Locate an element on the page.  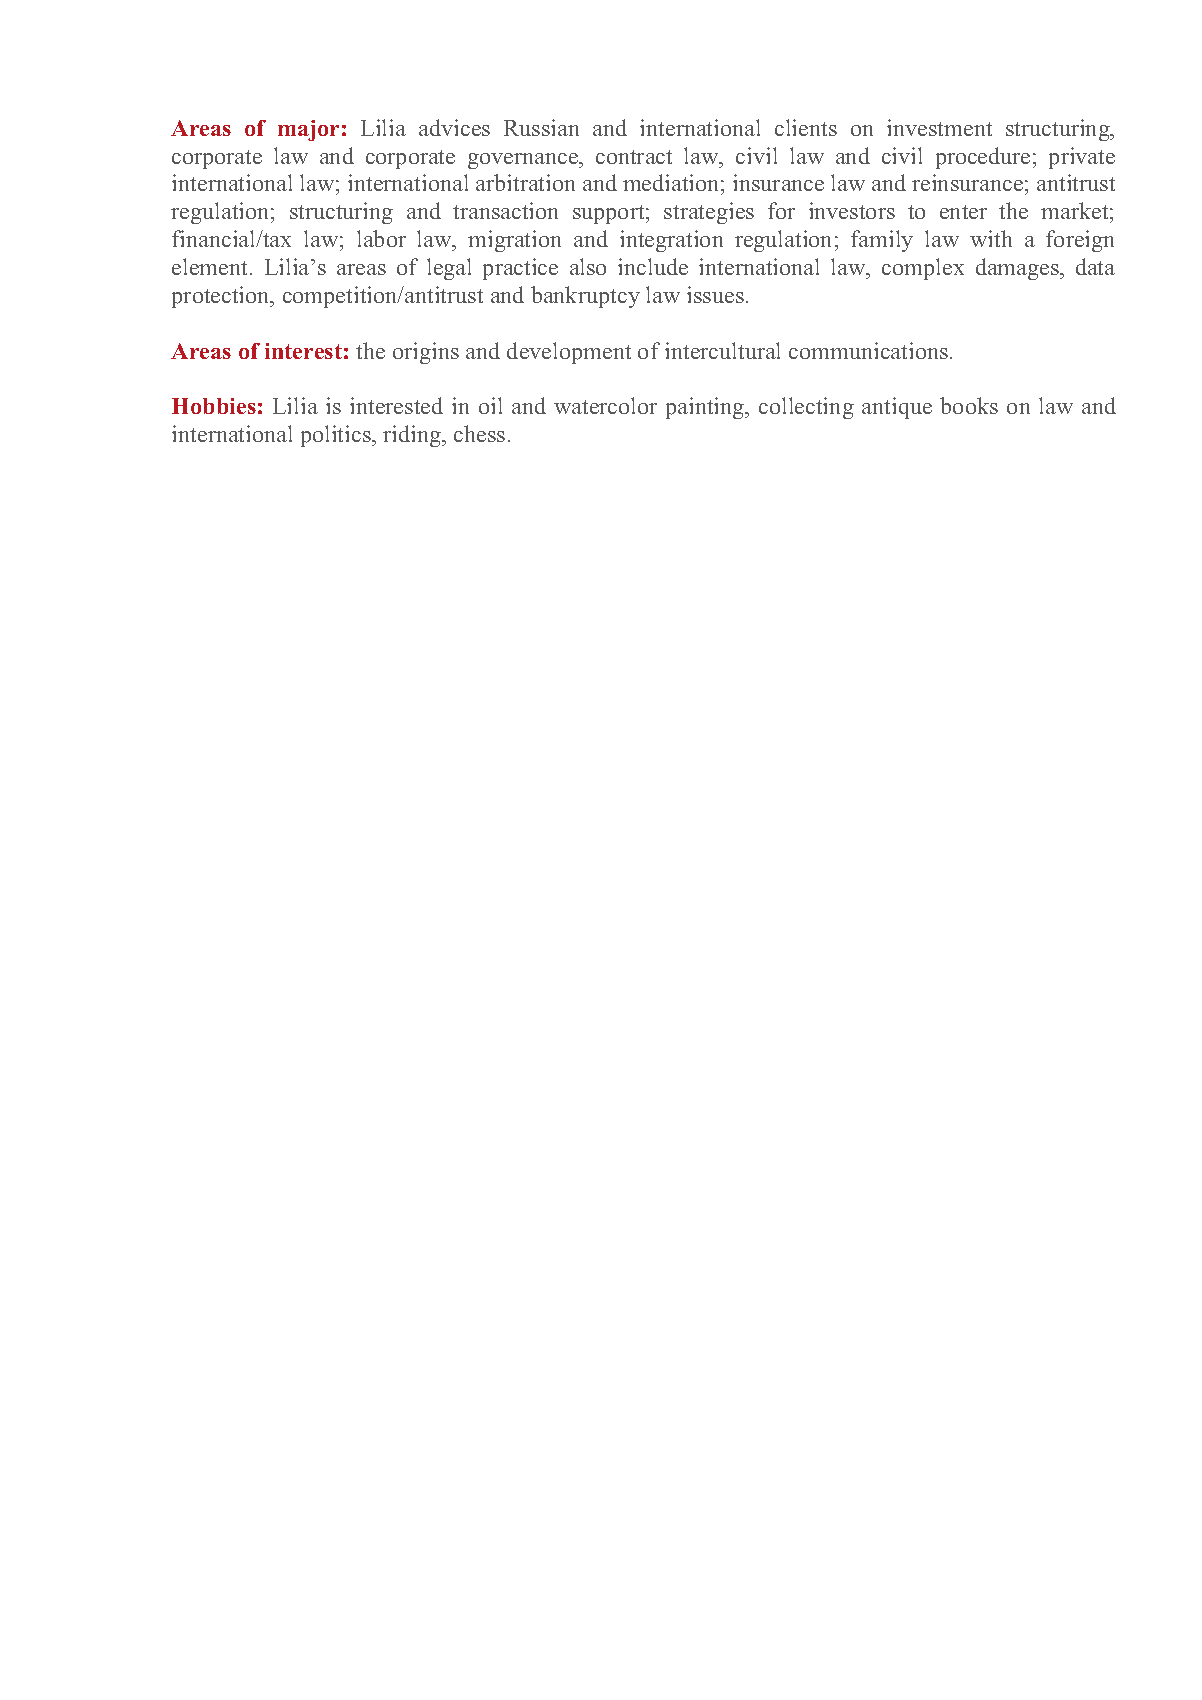
include is located at coordinates (653, 266).
